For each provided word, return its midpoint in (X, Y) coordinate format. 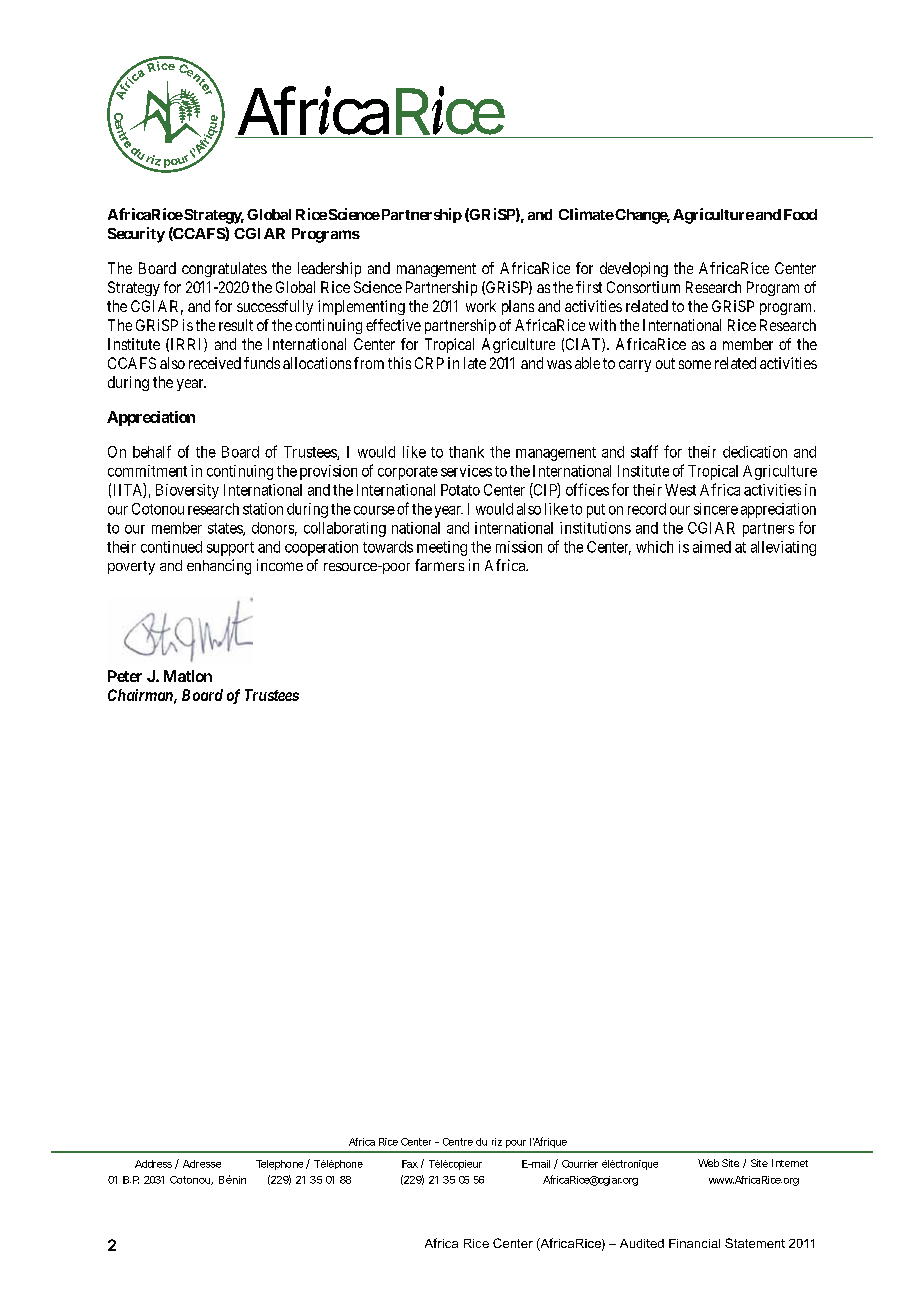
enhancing (219, 567)
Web (708, 1163)
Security (136, 235)
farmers (439, 565)
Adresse (202, 1164)
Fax (410, 1164)
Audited (642, 1243)
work (481, 306)
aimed (712, 547)
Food (800, 214)
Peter (125, 676)
